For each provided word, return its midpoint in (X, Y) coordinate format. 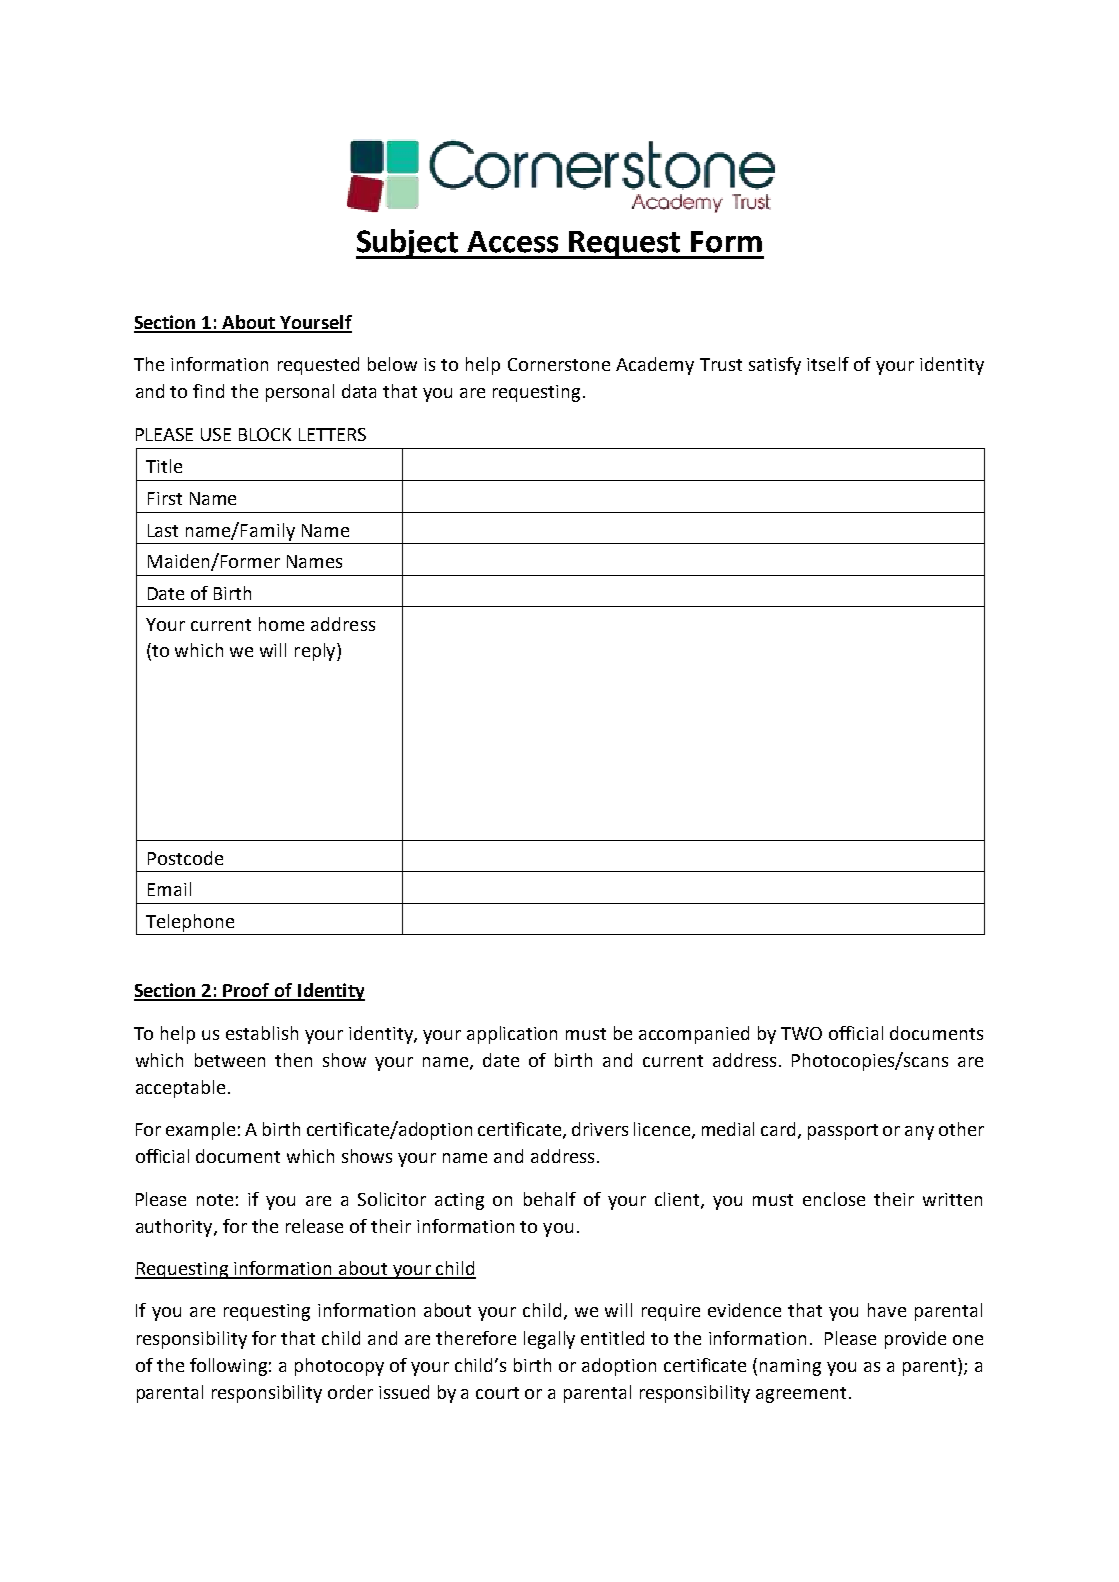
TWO (801, 1033)
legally (549, 1340)
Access (512, 242)
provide (915, 1340)
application (512, 1035)
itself (828, 364)
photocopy (339, 1367)
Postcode (185, 858)
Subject (408, 244)
